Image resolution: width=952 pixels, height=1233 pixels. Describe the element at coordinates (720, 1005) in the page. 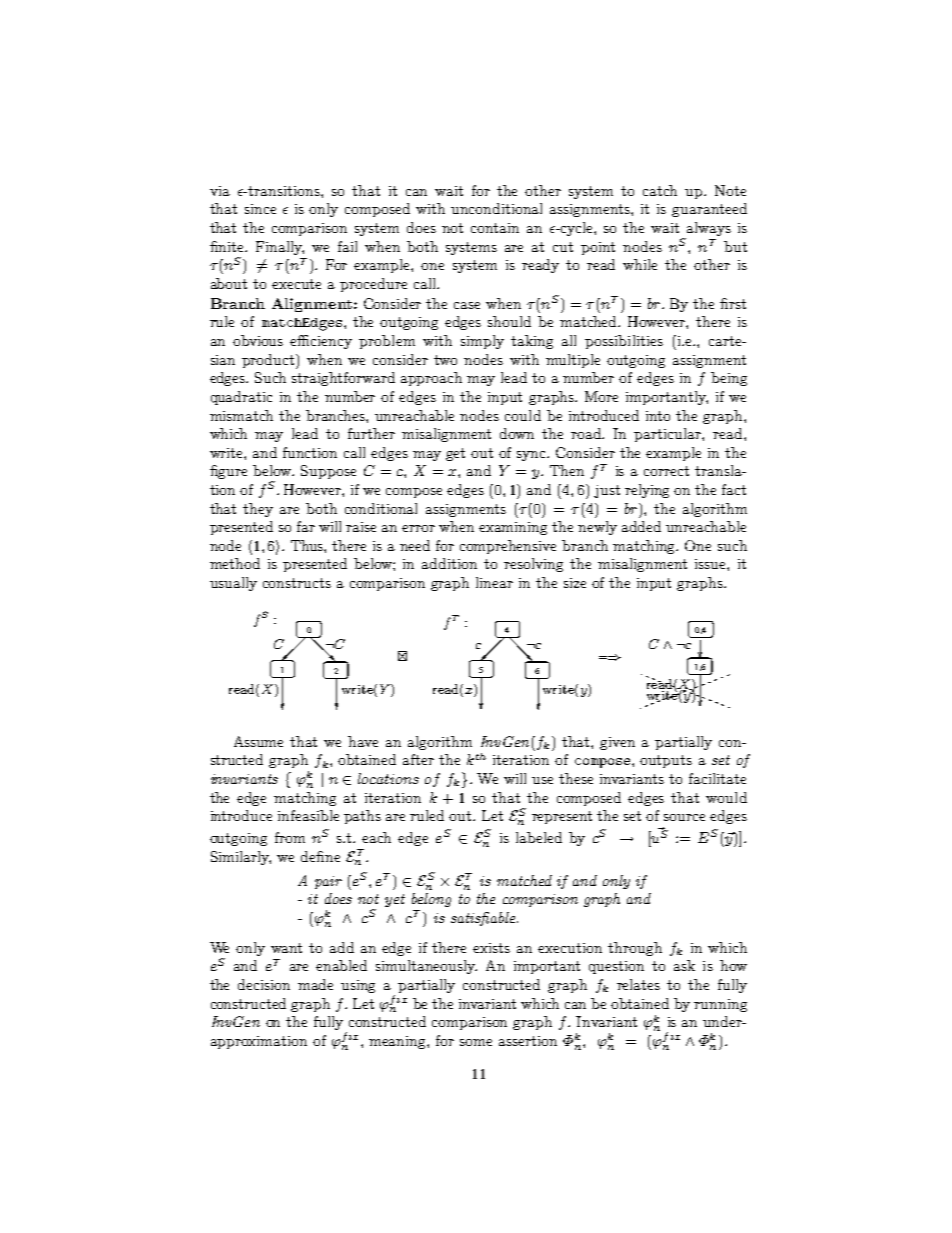

I see `running` at that location.
